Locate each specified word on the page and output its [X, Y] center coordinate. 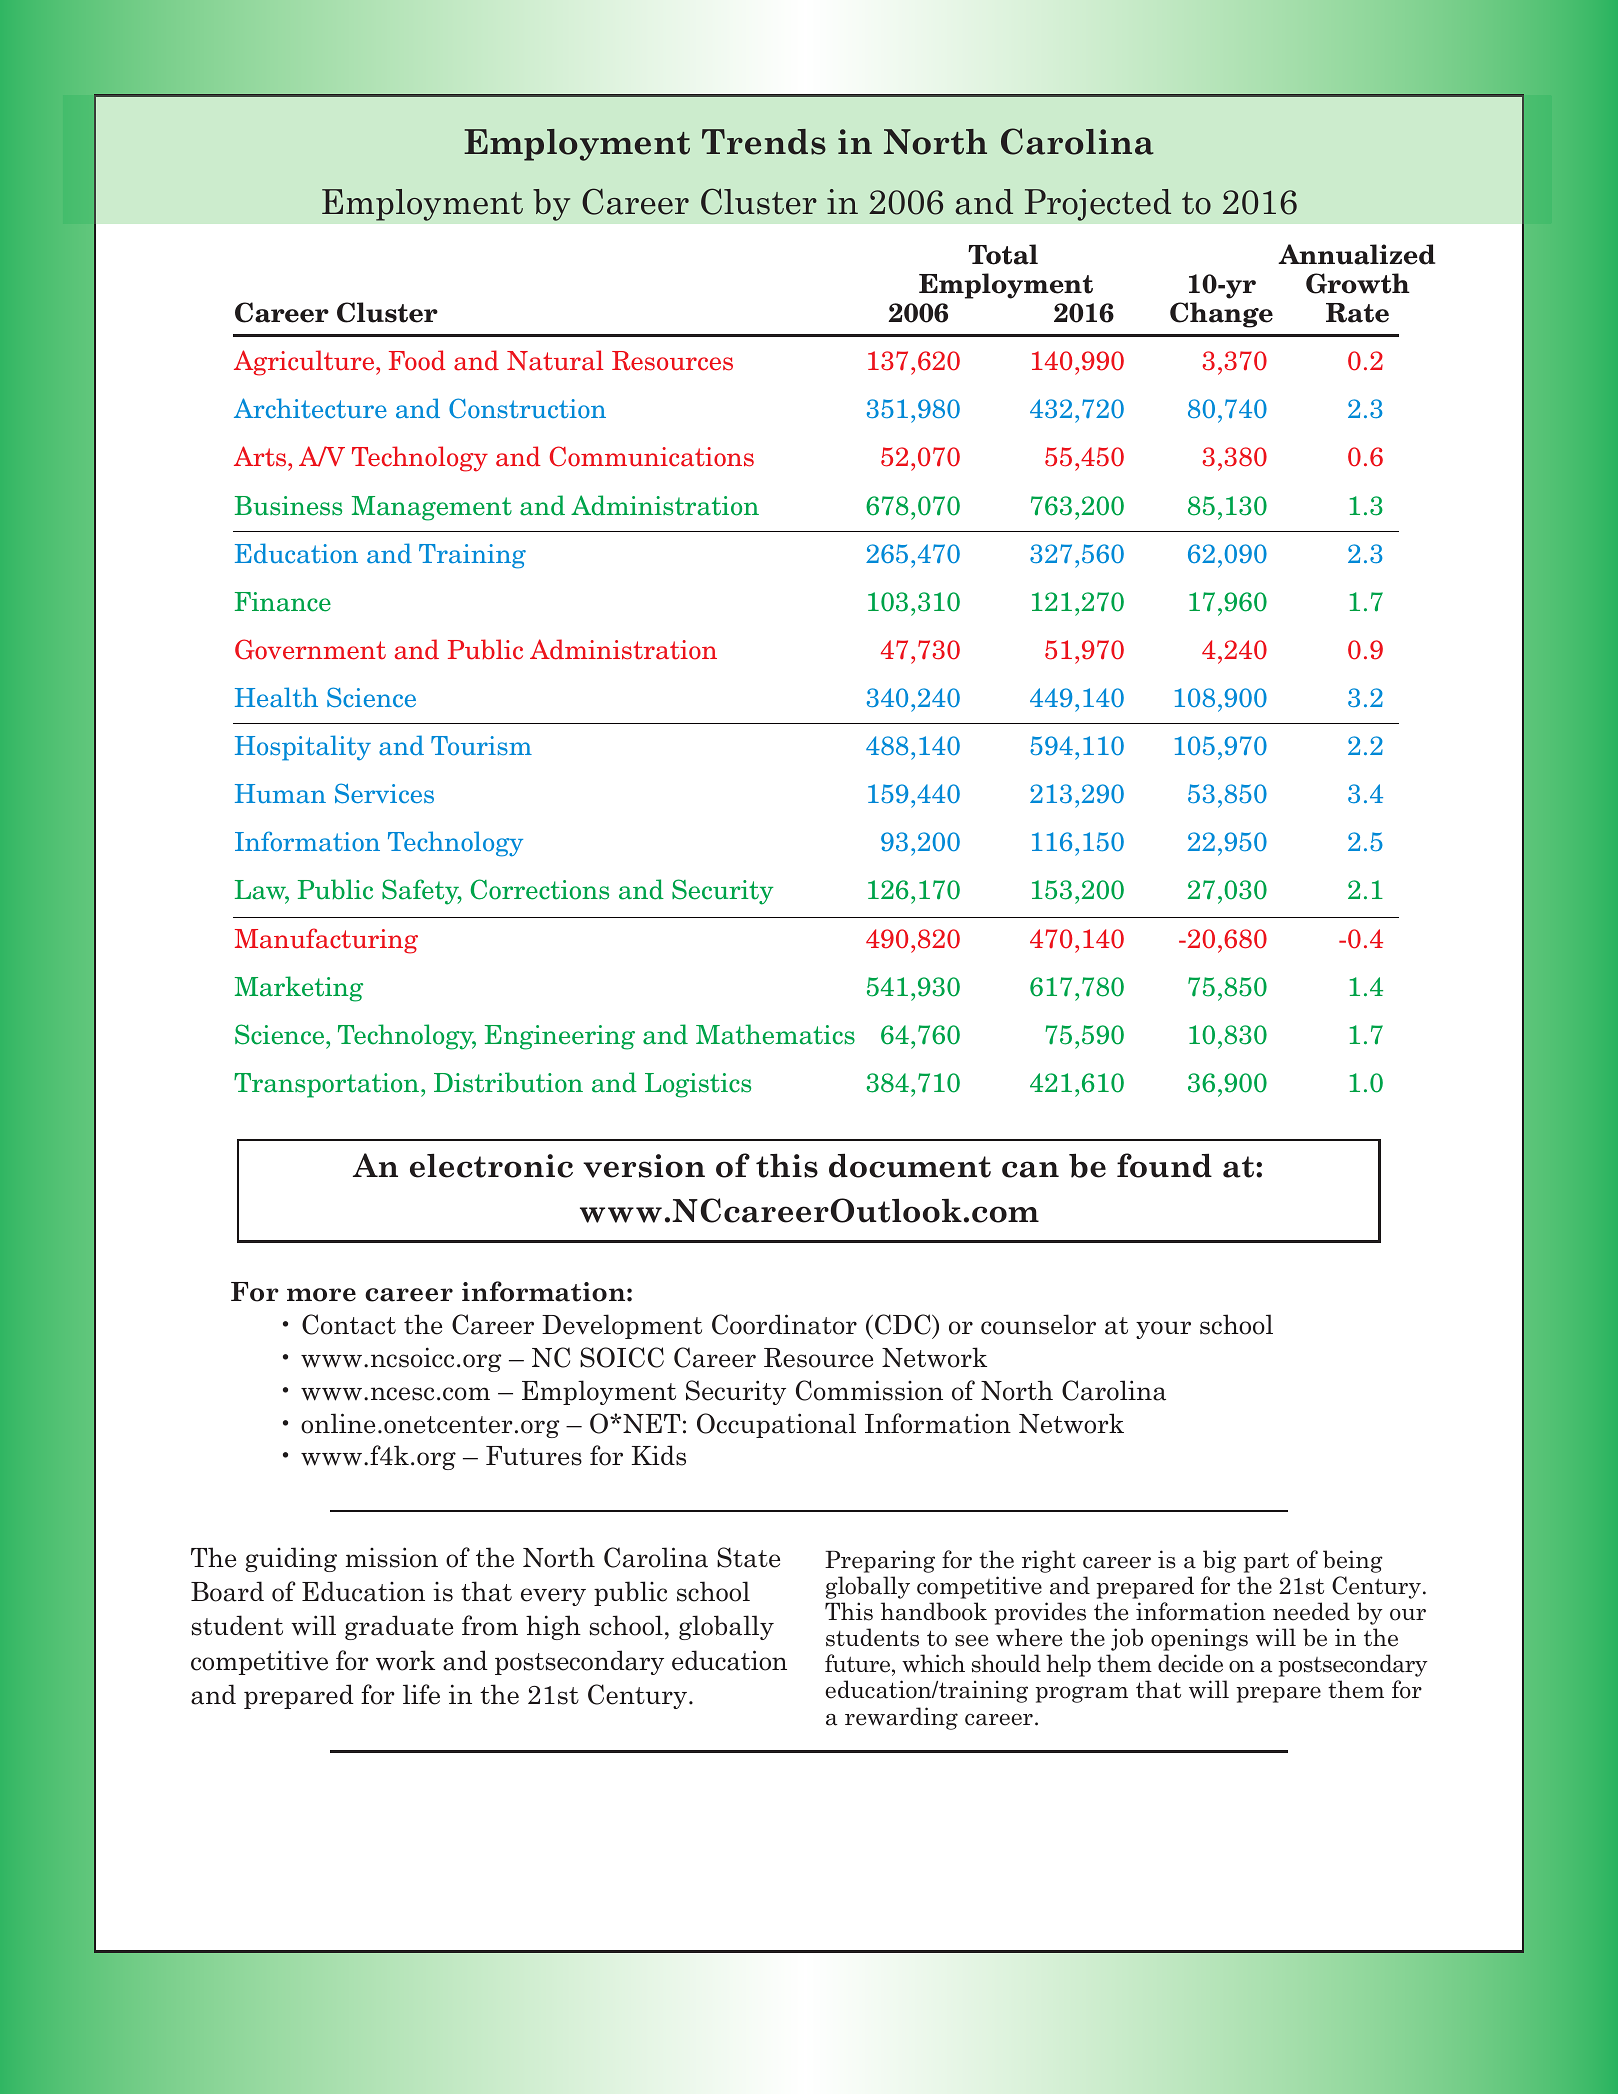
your [1163, 1330]
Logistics [698, 1085]
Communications [652, 456]
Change [1221, 315]
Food [417, 360]
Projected [1098, 205]
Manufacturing [326, 941]
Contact [349, 1324]
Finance [283, 602]
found [1164, 1165]
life [421, 1694]
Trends [764, 142]
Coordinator [784, 1324]
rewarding [901, 1718]
